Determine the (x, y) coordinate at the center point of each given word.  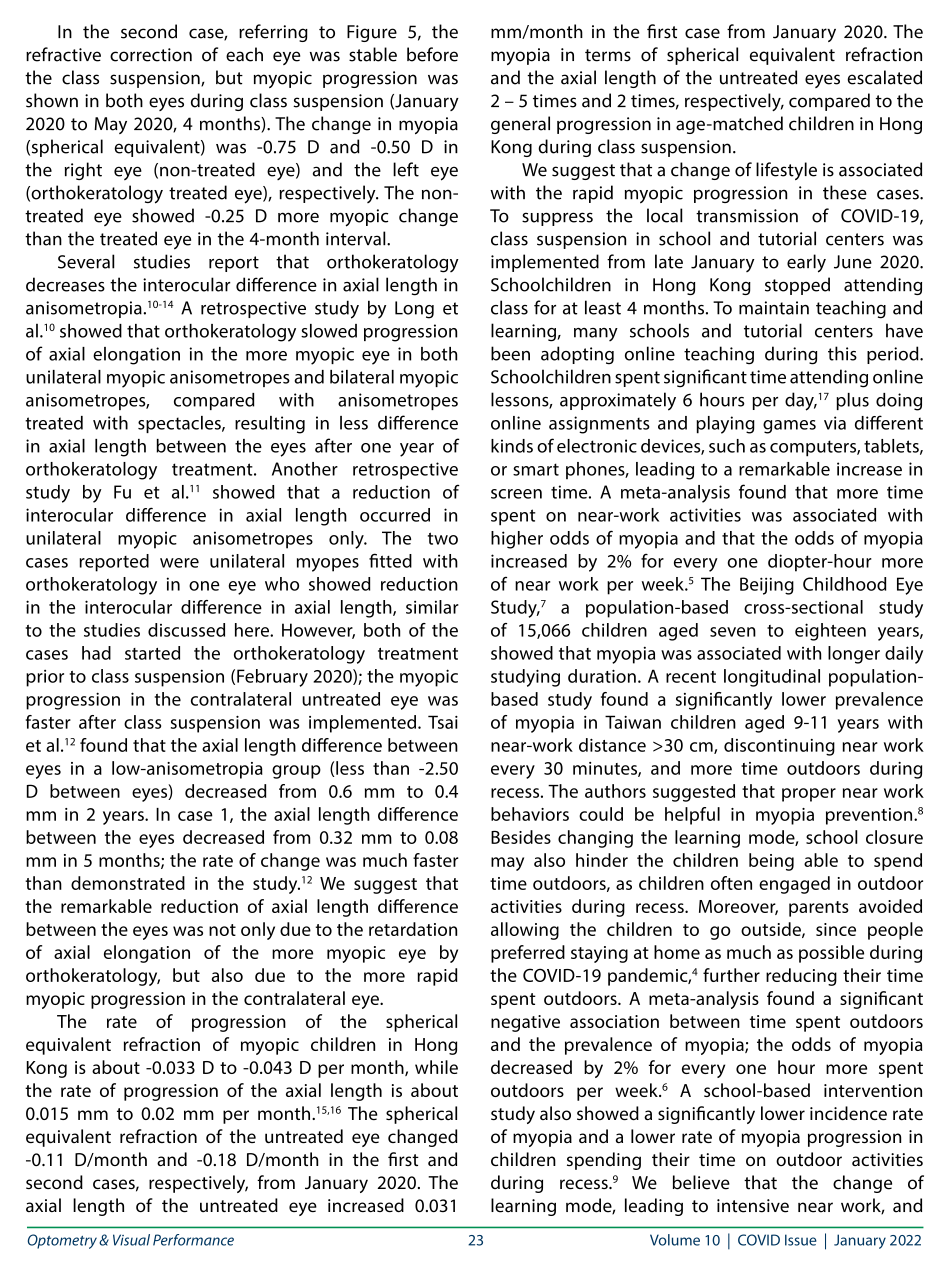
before (432, 54)
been (510, 353)
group (296, 772)
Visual (131, 1240)
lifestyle (786, 171)
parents (819, 909)
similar (432, 607)
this (842, 353)
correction (151, 55)
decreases (65, 284)
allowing (525, 931)
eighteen (830, 632)
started (152, 653)
